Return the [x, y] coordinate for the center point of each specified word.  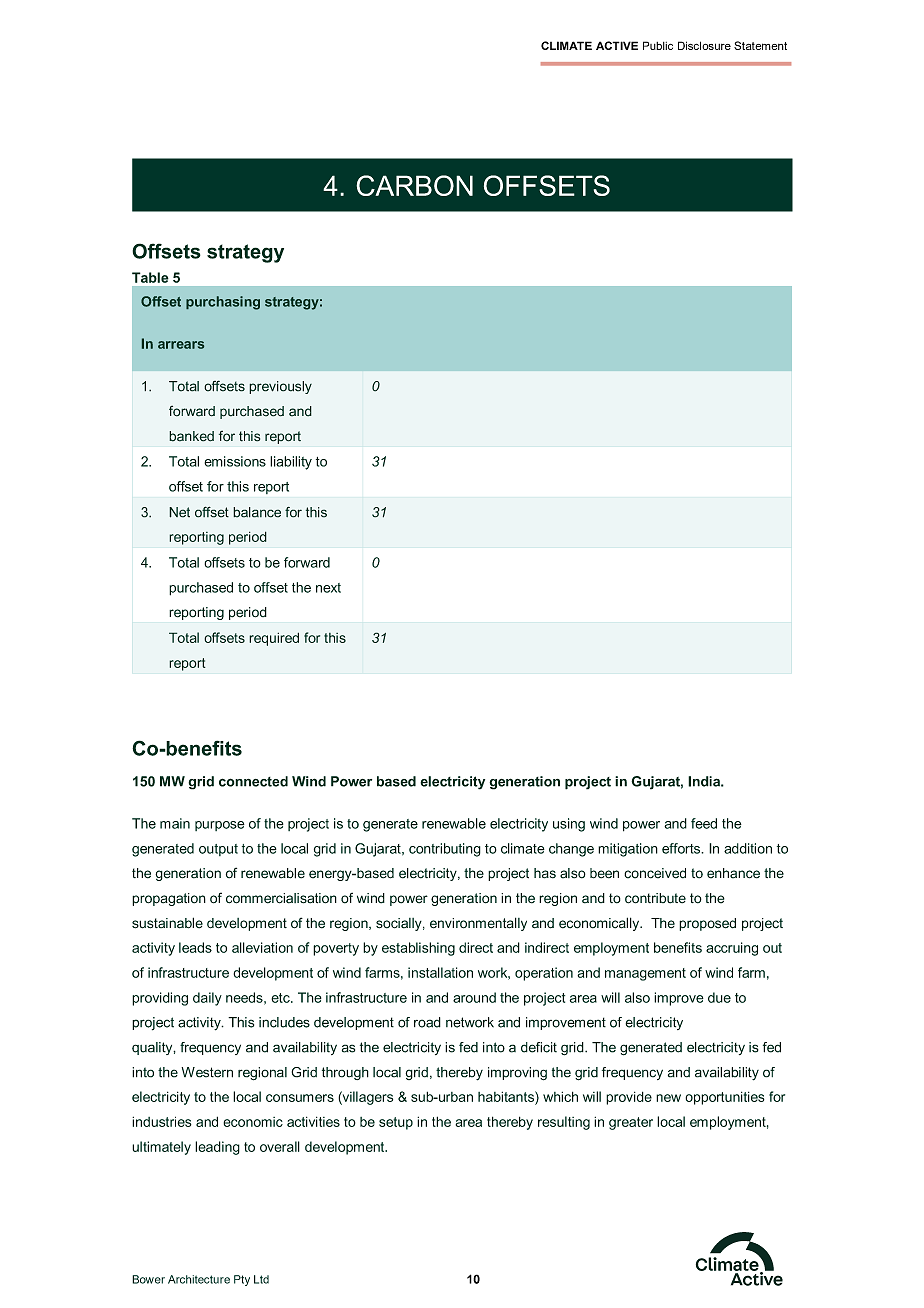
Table [150, 277]
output [218, 850]
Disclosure [704, 45]
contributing [445, 850]
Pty [242, 1280]
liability [291, 463]
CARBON [414, 185]
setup [396, 1123]
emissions [235, 461]
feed [704, 823]
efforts [682, 848]
